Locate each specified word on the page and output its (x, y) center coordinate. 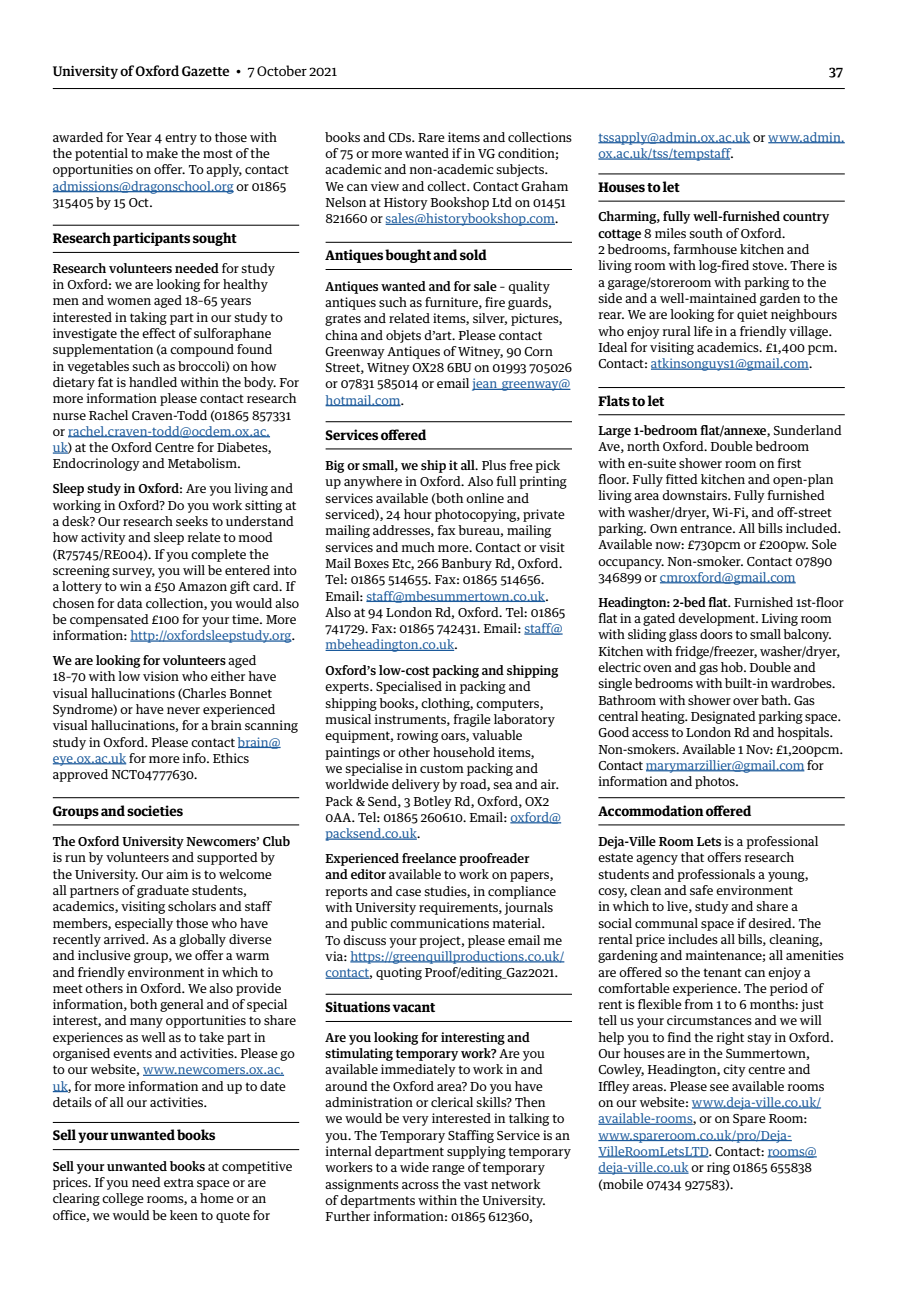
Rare (431, 137)
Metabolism (203, 463)
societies (155, 810)
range (448, 1170)
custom (442, 768)
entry (181, 139)
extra (179, 1182)
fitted (682, 479)
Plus (494, 465)
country (806, 218)
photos (716, 782)
